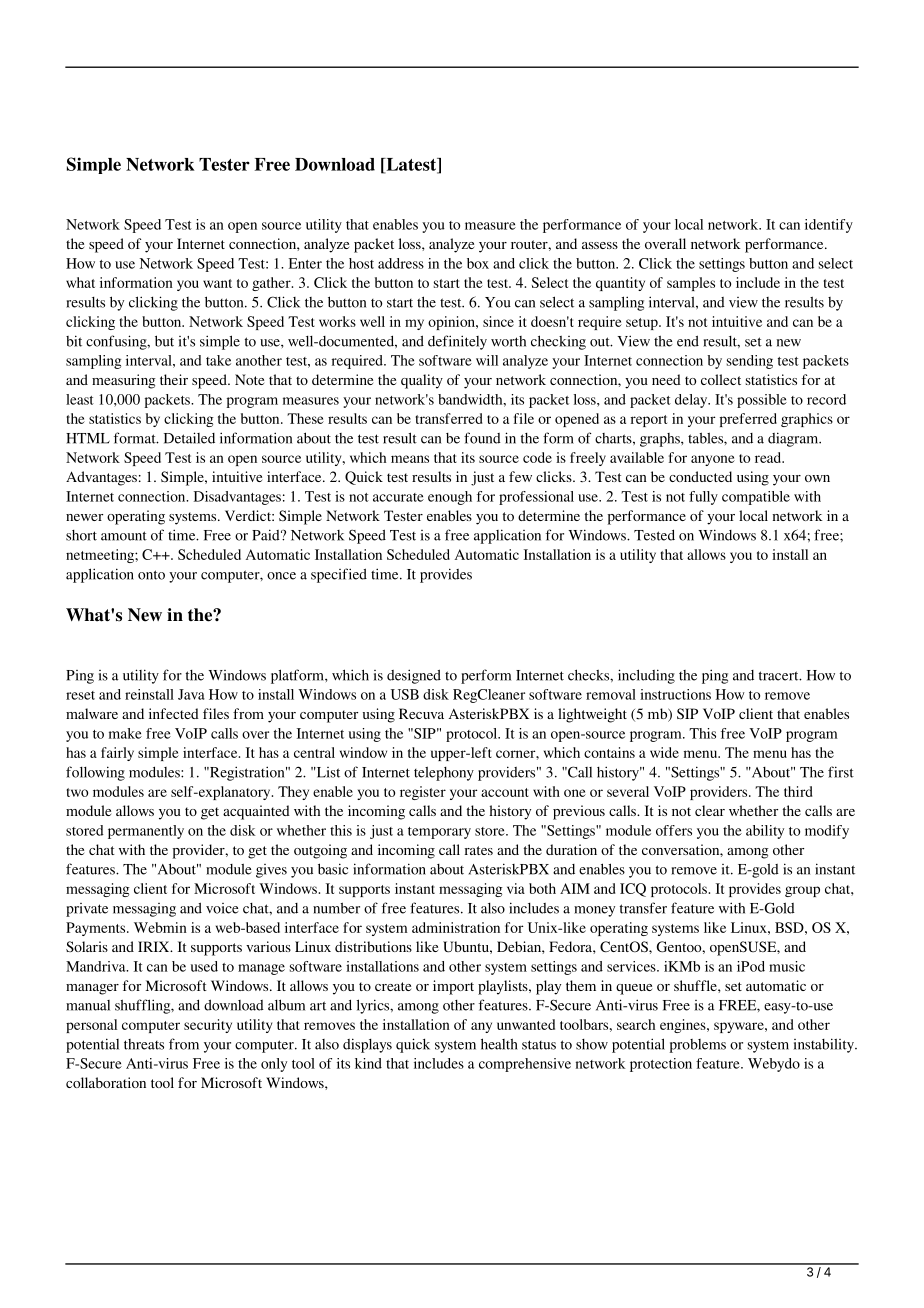  Describe the element at coordinates (444, 774) in the page. I see `telephony` at that location.
